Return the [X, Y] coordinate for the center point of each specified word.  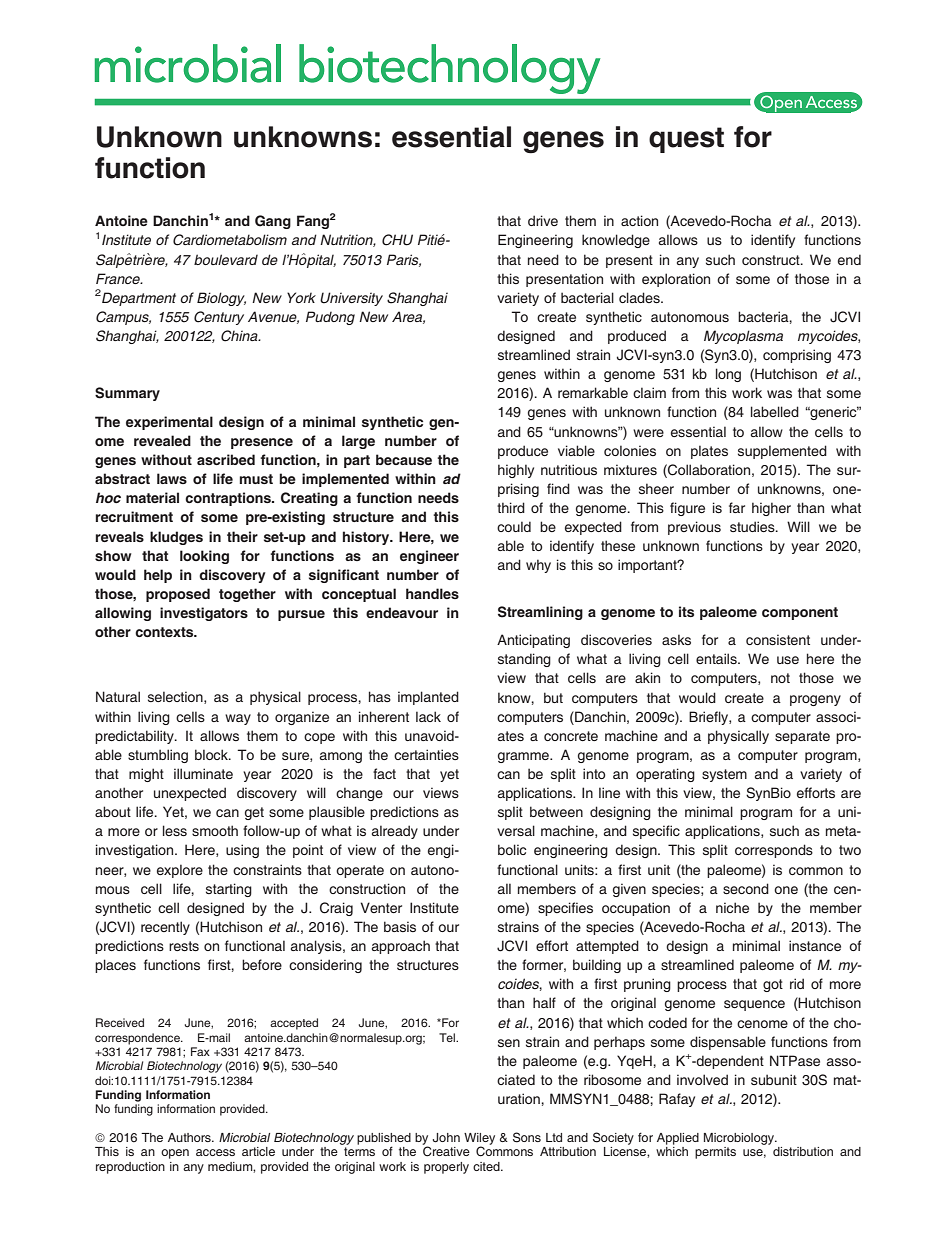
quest [686, 140]
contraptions [229, 499]
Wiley [479, 1140]
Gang [273, 222]
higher [771, 509]
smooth [215, 830]
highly [516, 471]
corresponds [774, 851]
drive [543, 220]
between [556, 811]
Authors [190, 1137]
